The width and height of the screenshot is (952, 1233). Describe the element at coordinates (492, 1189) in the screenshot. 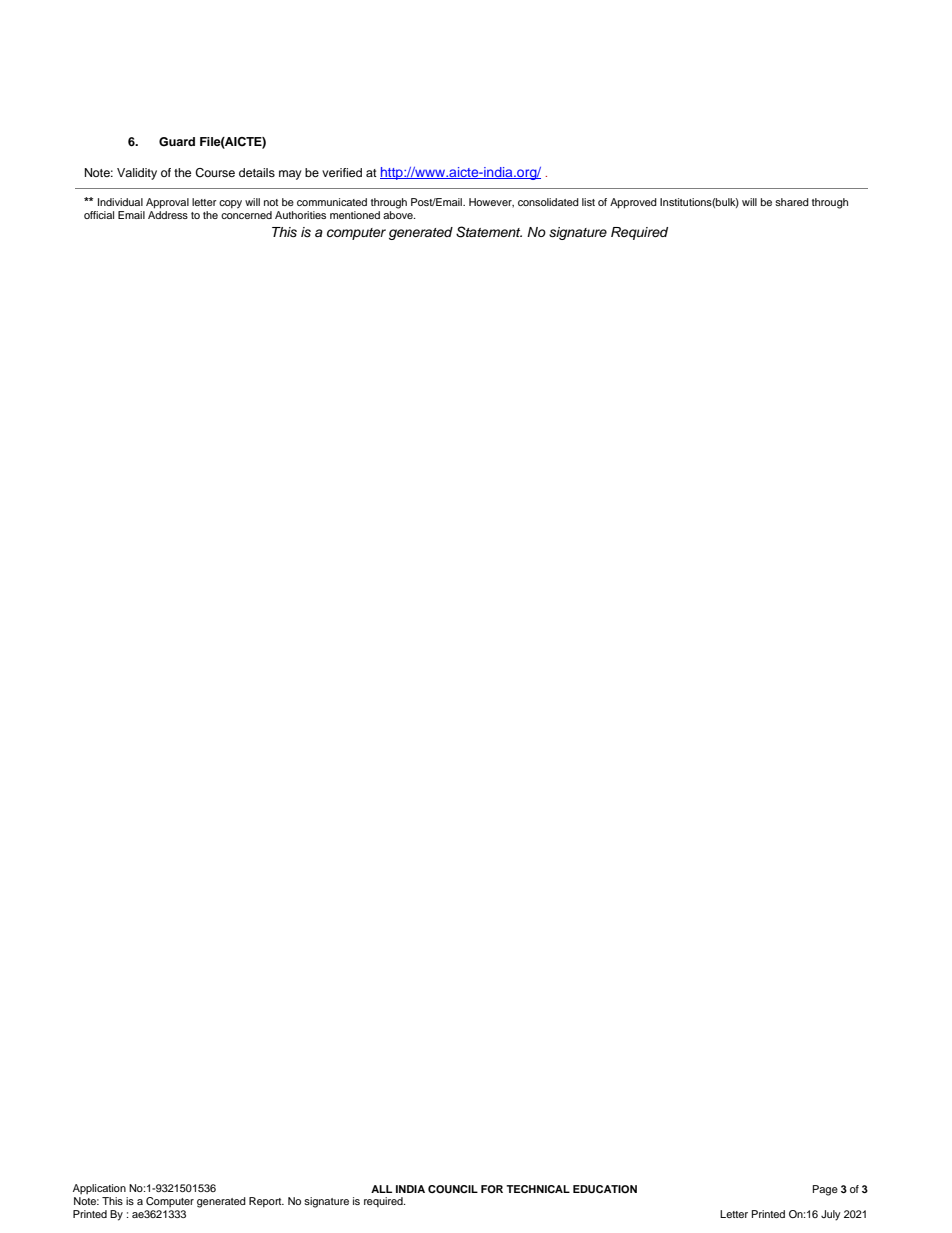

I see `FOR` at that location.
